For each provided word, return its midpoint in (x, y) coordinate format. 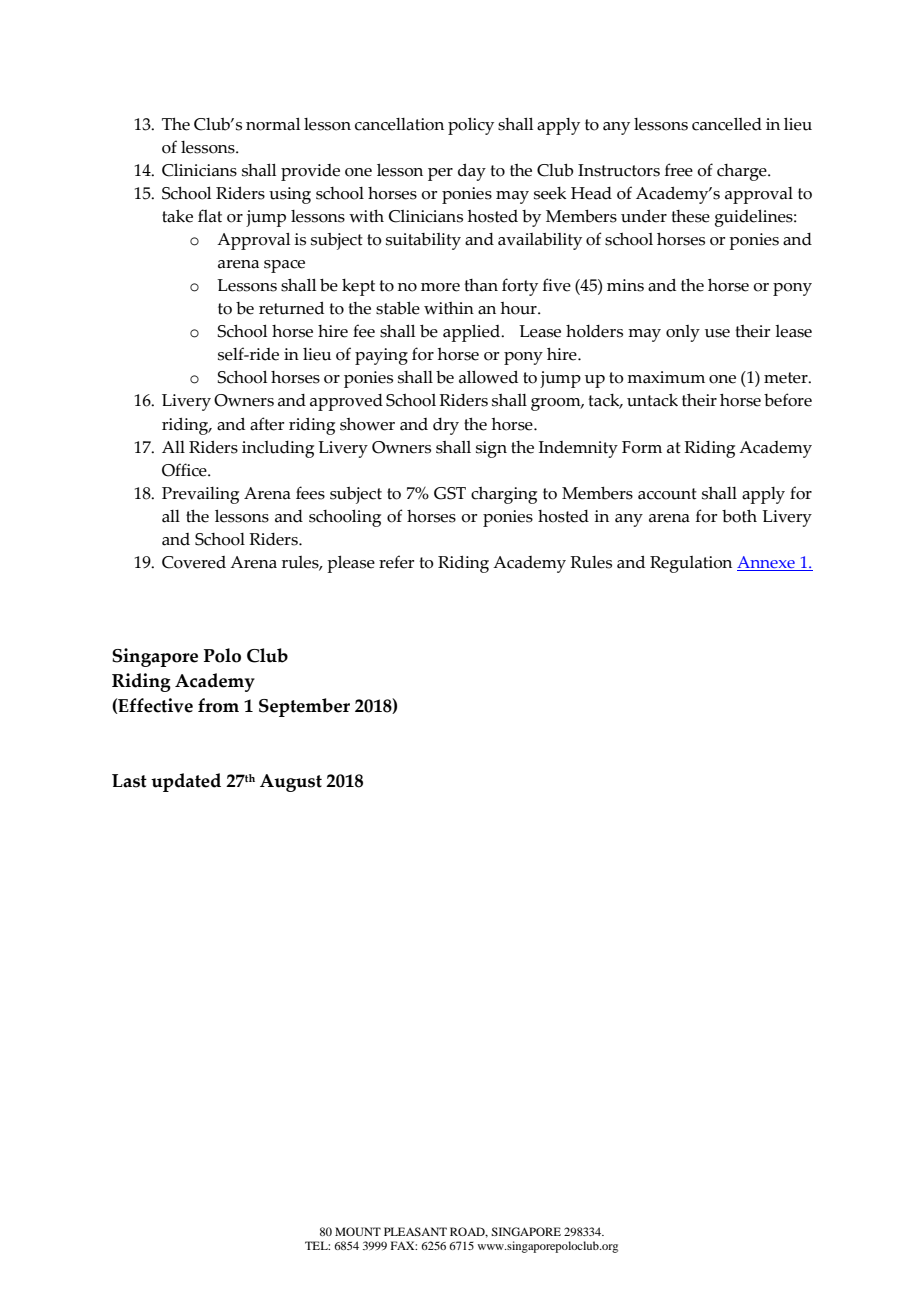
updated (186, 782)
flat (210, 216)
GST (450, 493)
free (679, 170)
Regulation (691, 564)
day (472, 172)
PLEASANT (415, 1231)
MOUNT (358, 1231)
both (739, 516)
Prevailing (200, 495)
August (291, 783)
